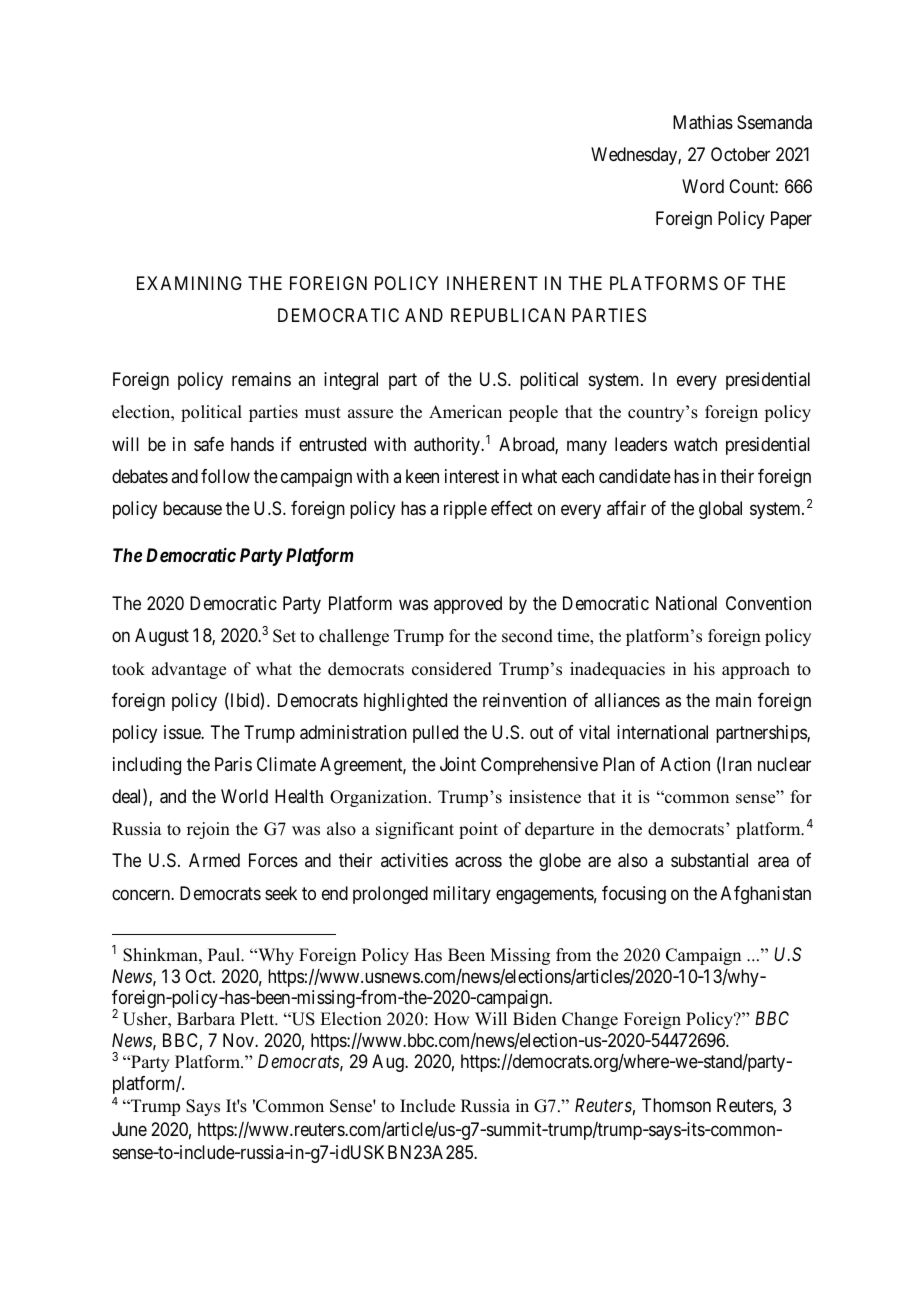  Describe the element at coordinates (162, 637) in the image. I see `August` at that location.
